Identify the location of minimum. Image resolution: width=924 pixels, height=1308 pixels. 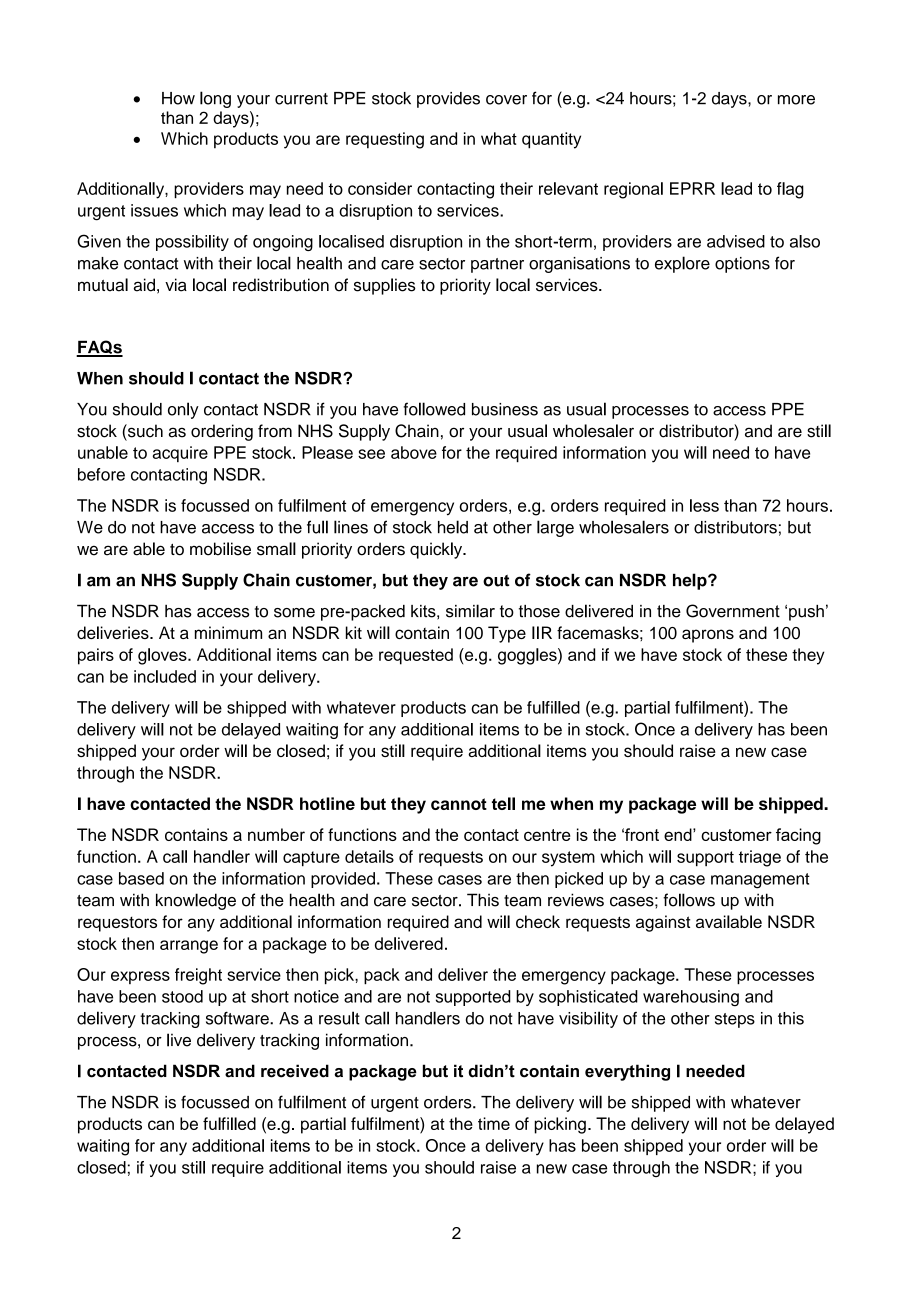
(228, 632).
